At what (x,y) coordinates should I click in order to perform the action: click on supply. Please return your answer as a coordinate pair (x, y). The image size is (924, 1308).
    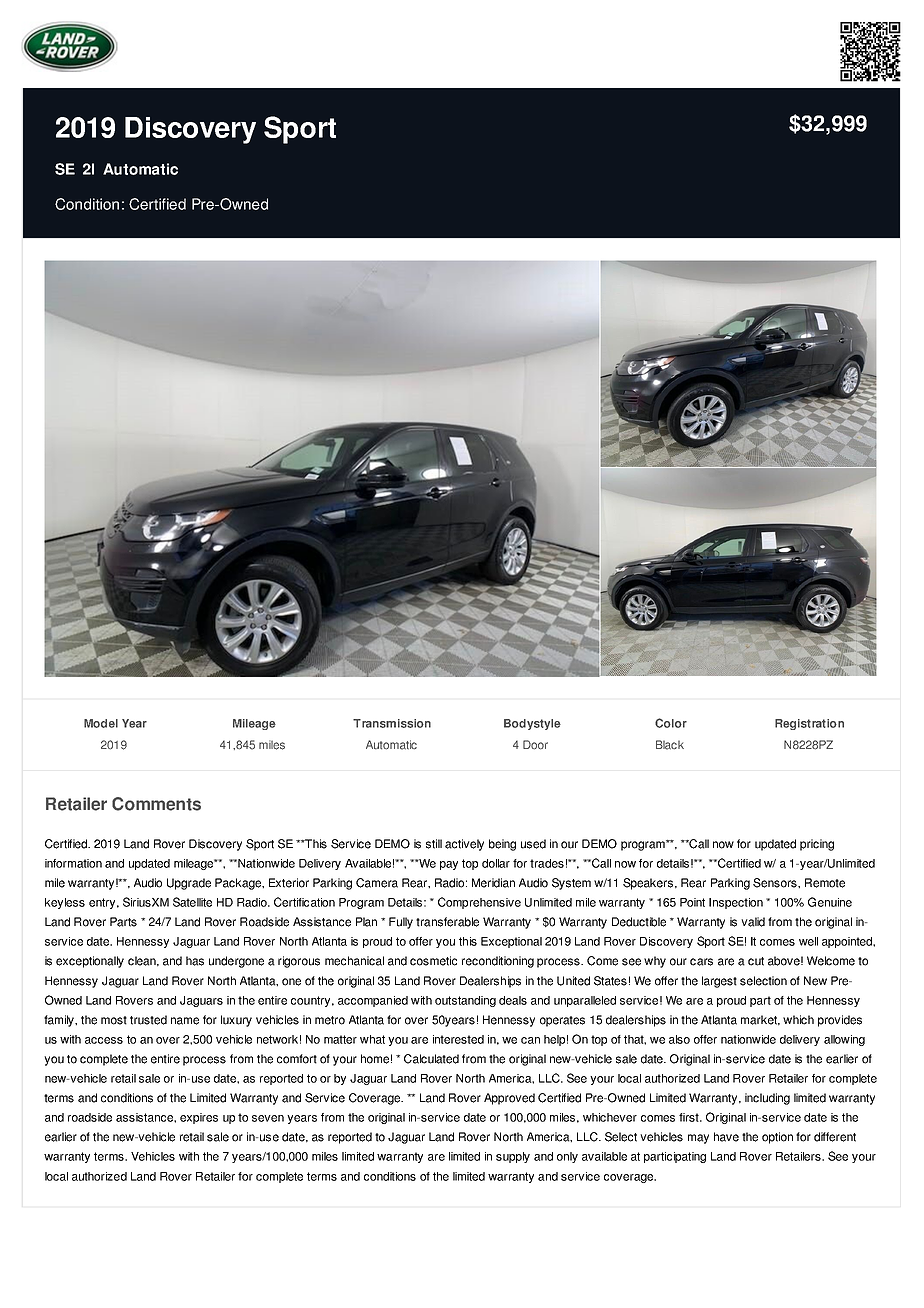
    Looking at the image, I should click on (513, 1157).
